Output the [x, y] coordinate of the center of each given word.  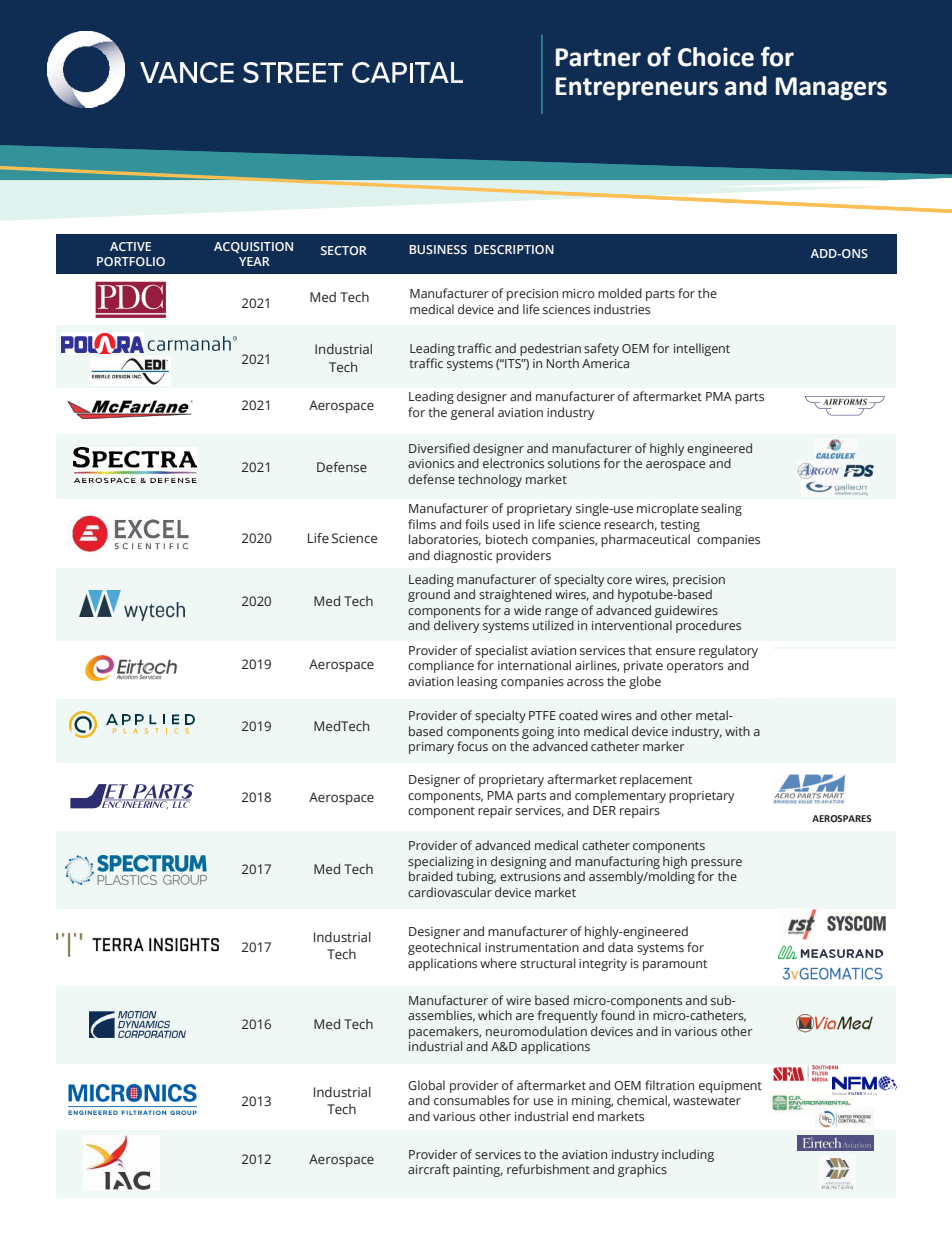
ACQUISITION [253, 247]
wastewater [707, 1101]
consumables [472, 1100]
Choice [716, 57]
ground [429, 595]
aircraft [429, 1169]
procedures [708, 626]
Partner [598, 57]
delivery [456, 626]
